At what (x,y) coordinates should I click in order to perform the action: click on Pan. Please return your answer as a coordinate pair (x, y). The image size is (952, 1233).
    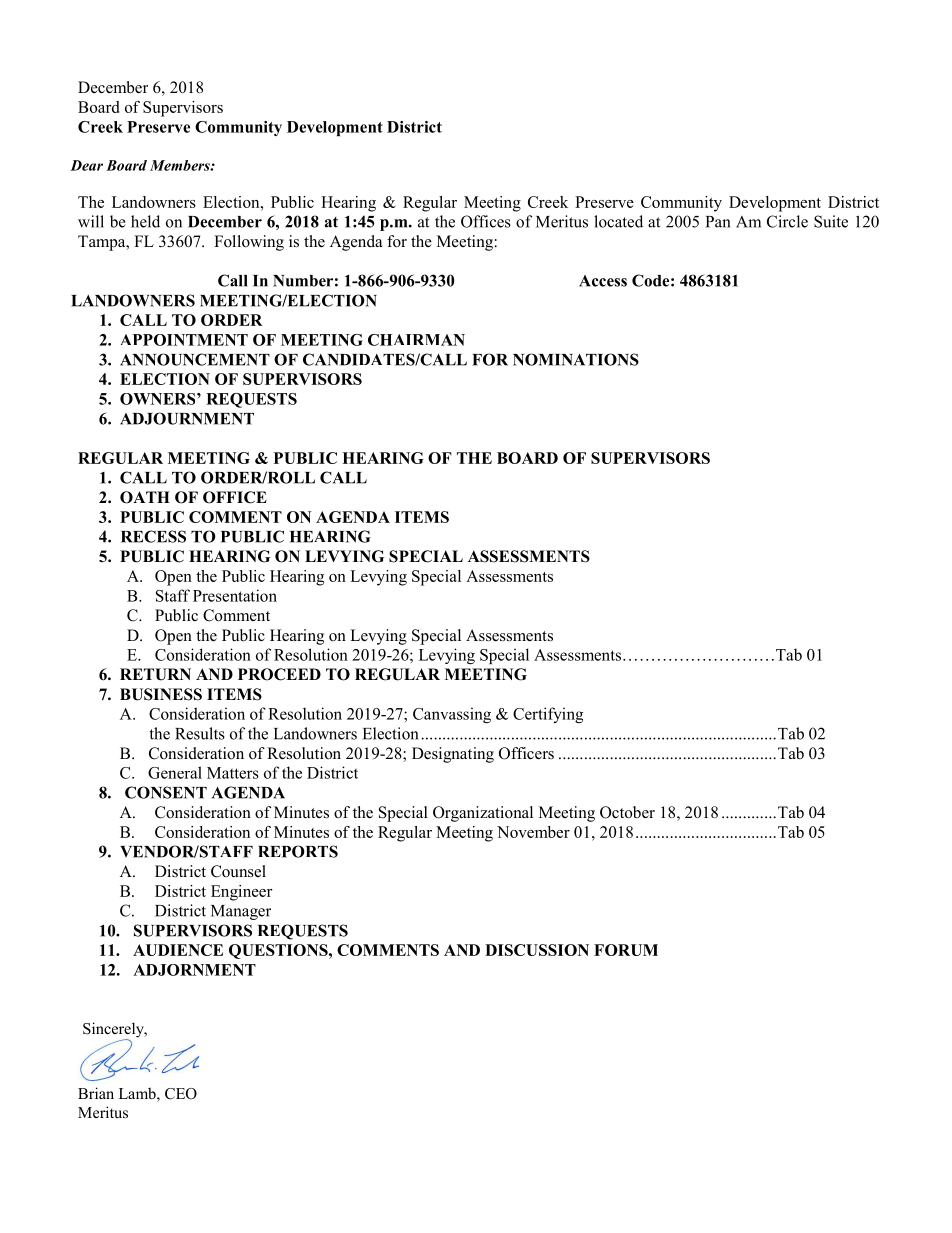
    Looking at the image, I should click on (718, 222).
